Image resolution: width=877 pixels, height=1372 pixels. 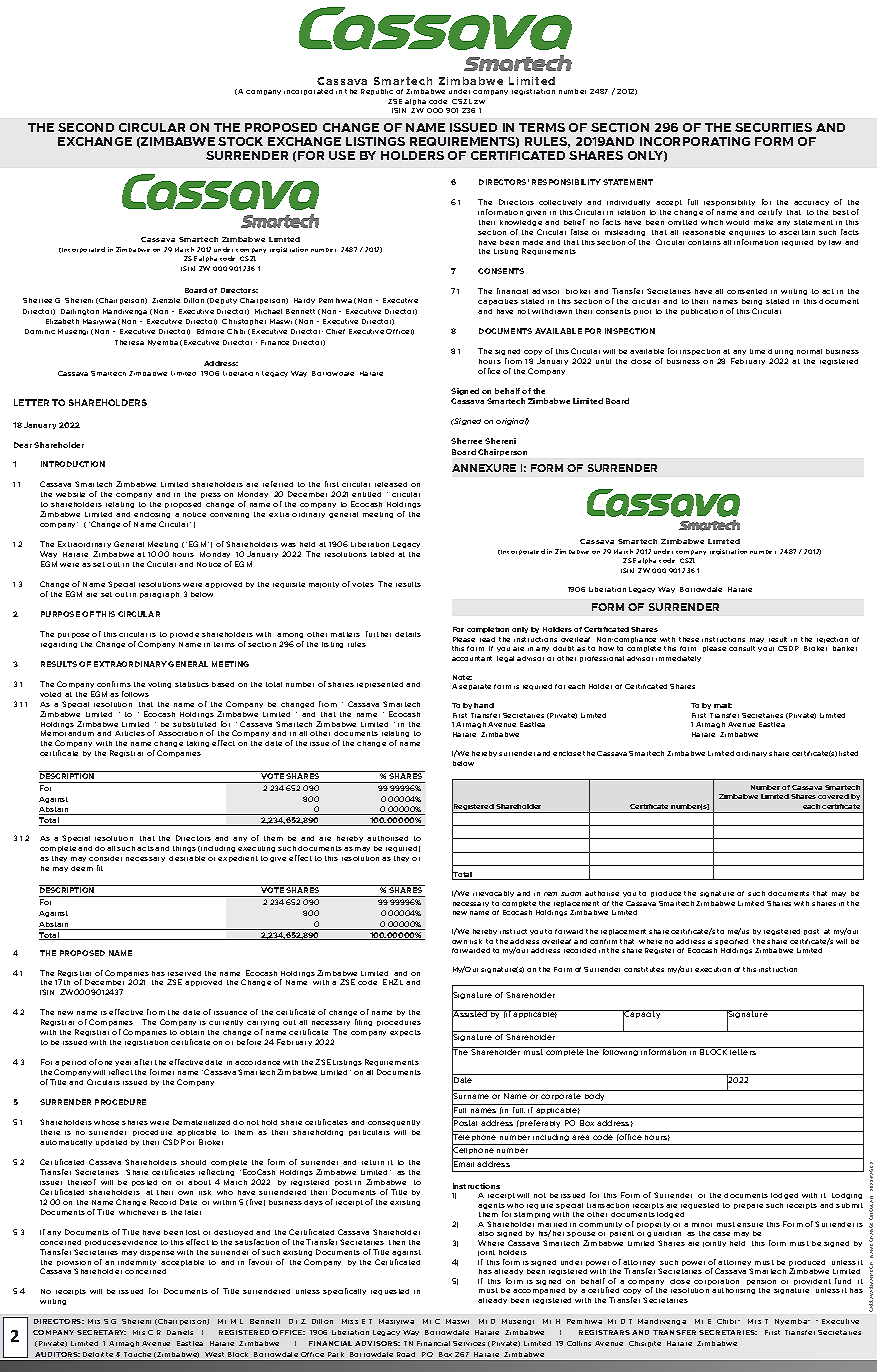 What do you see at coordinates (100, 868) in the screenshot?
I see `fit` at bounding box center [100, 868].
